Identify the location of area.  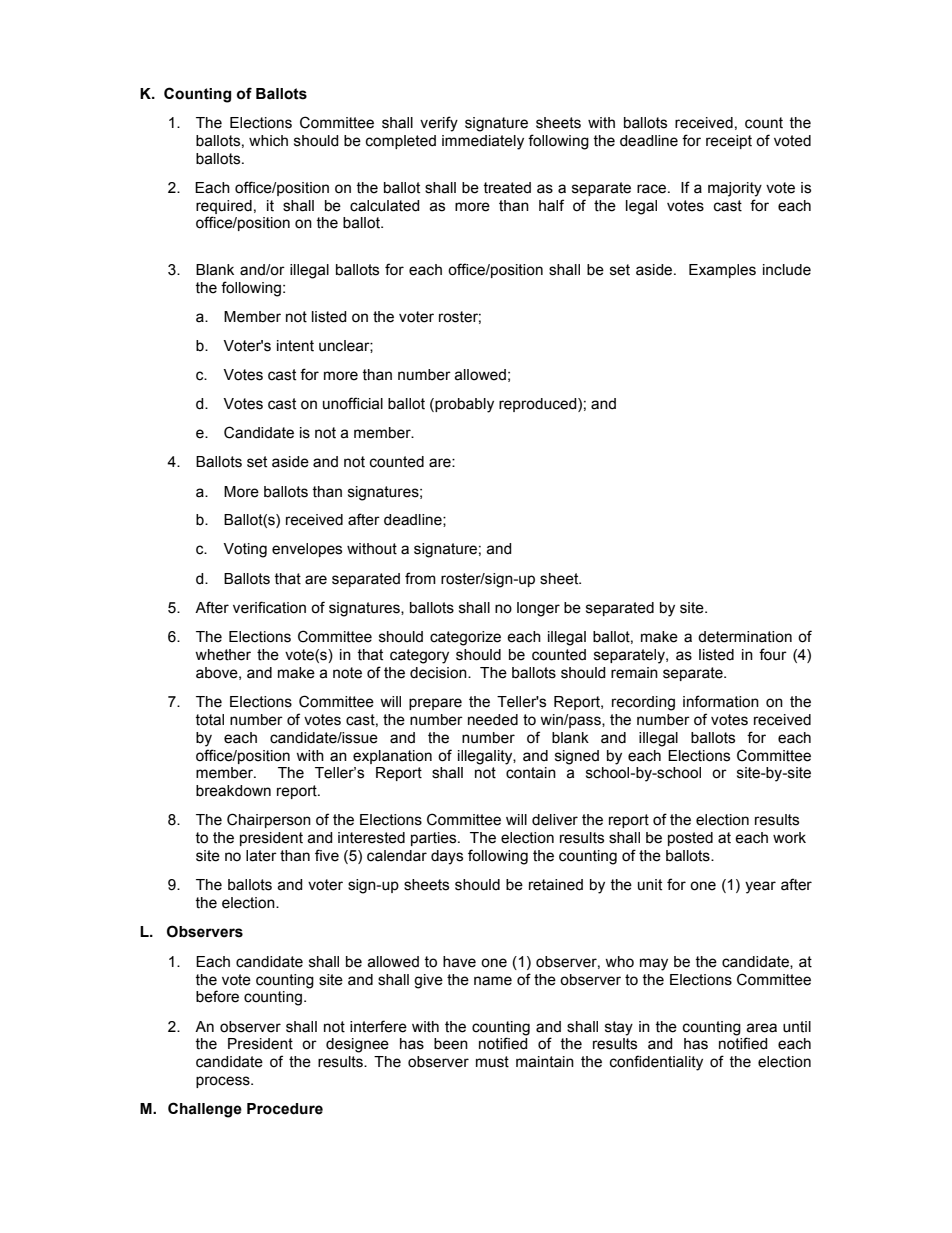
(761, 1028).
